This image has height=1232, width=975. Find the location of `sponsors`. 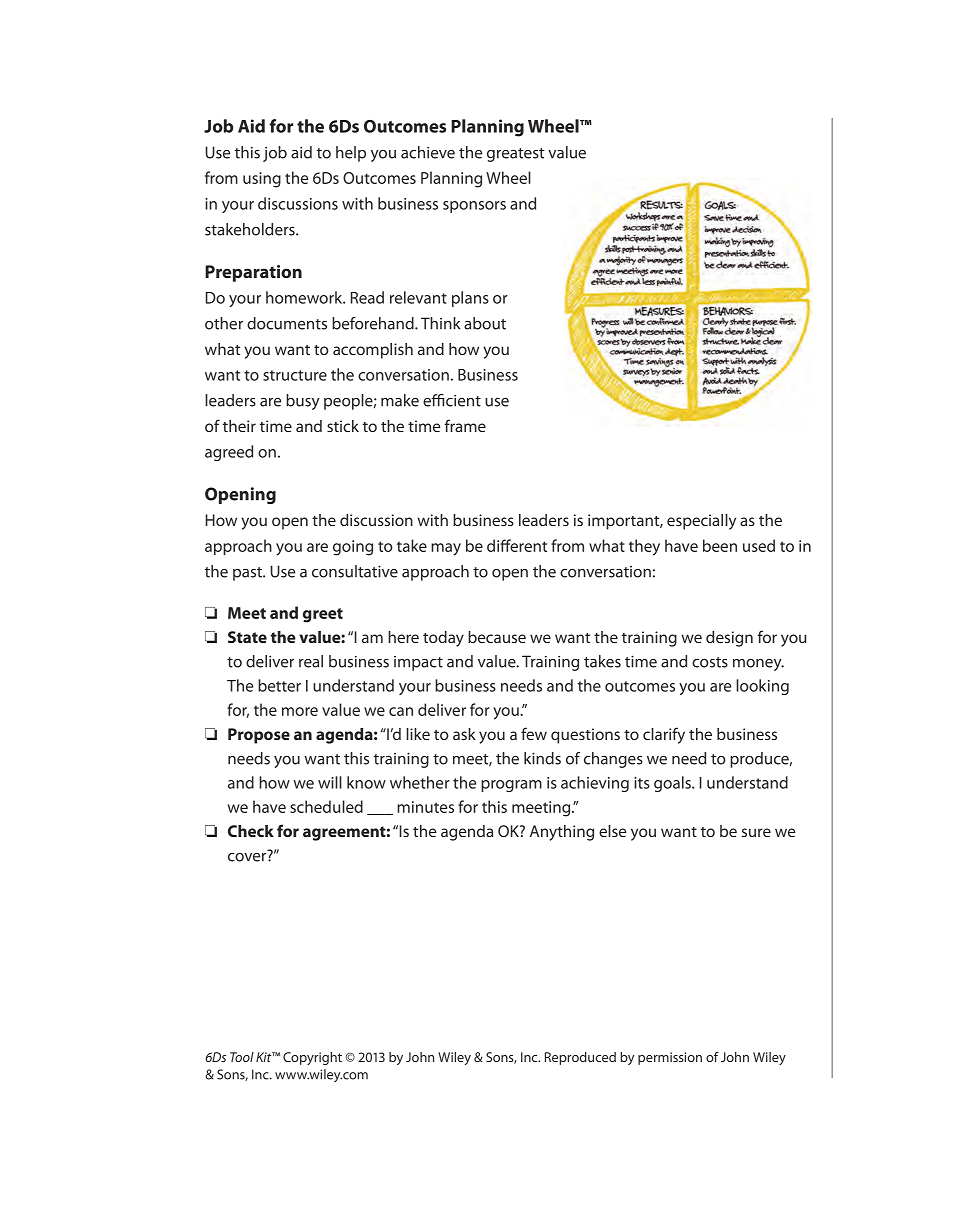

sponsors is located at coordinates (474, 207).
